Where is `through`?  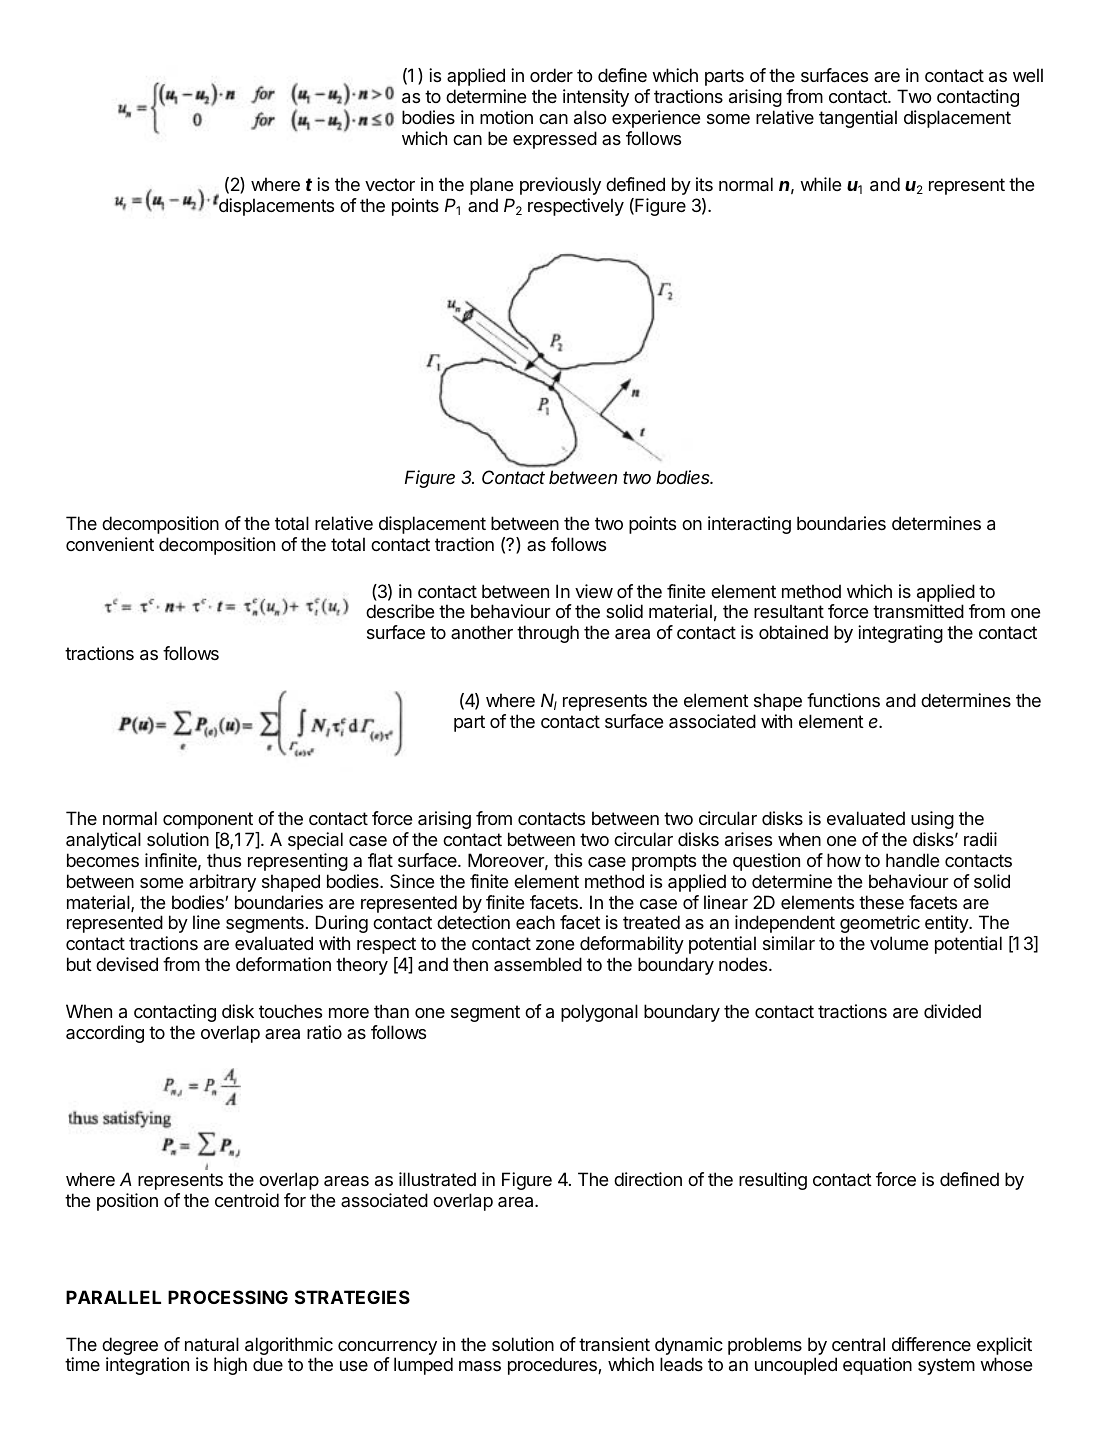
through is located at coordinates (548, 634).
